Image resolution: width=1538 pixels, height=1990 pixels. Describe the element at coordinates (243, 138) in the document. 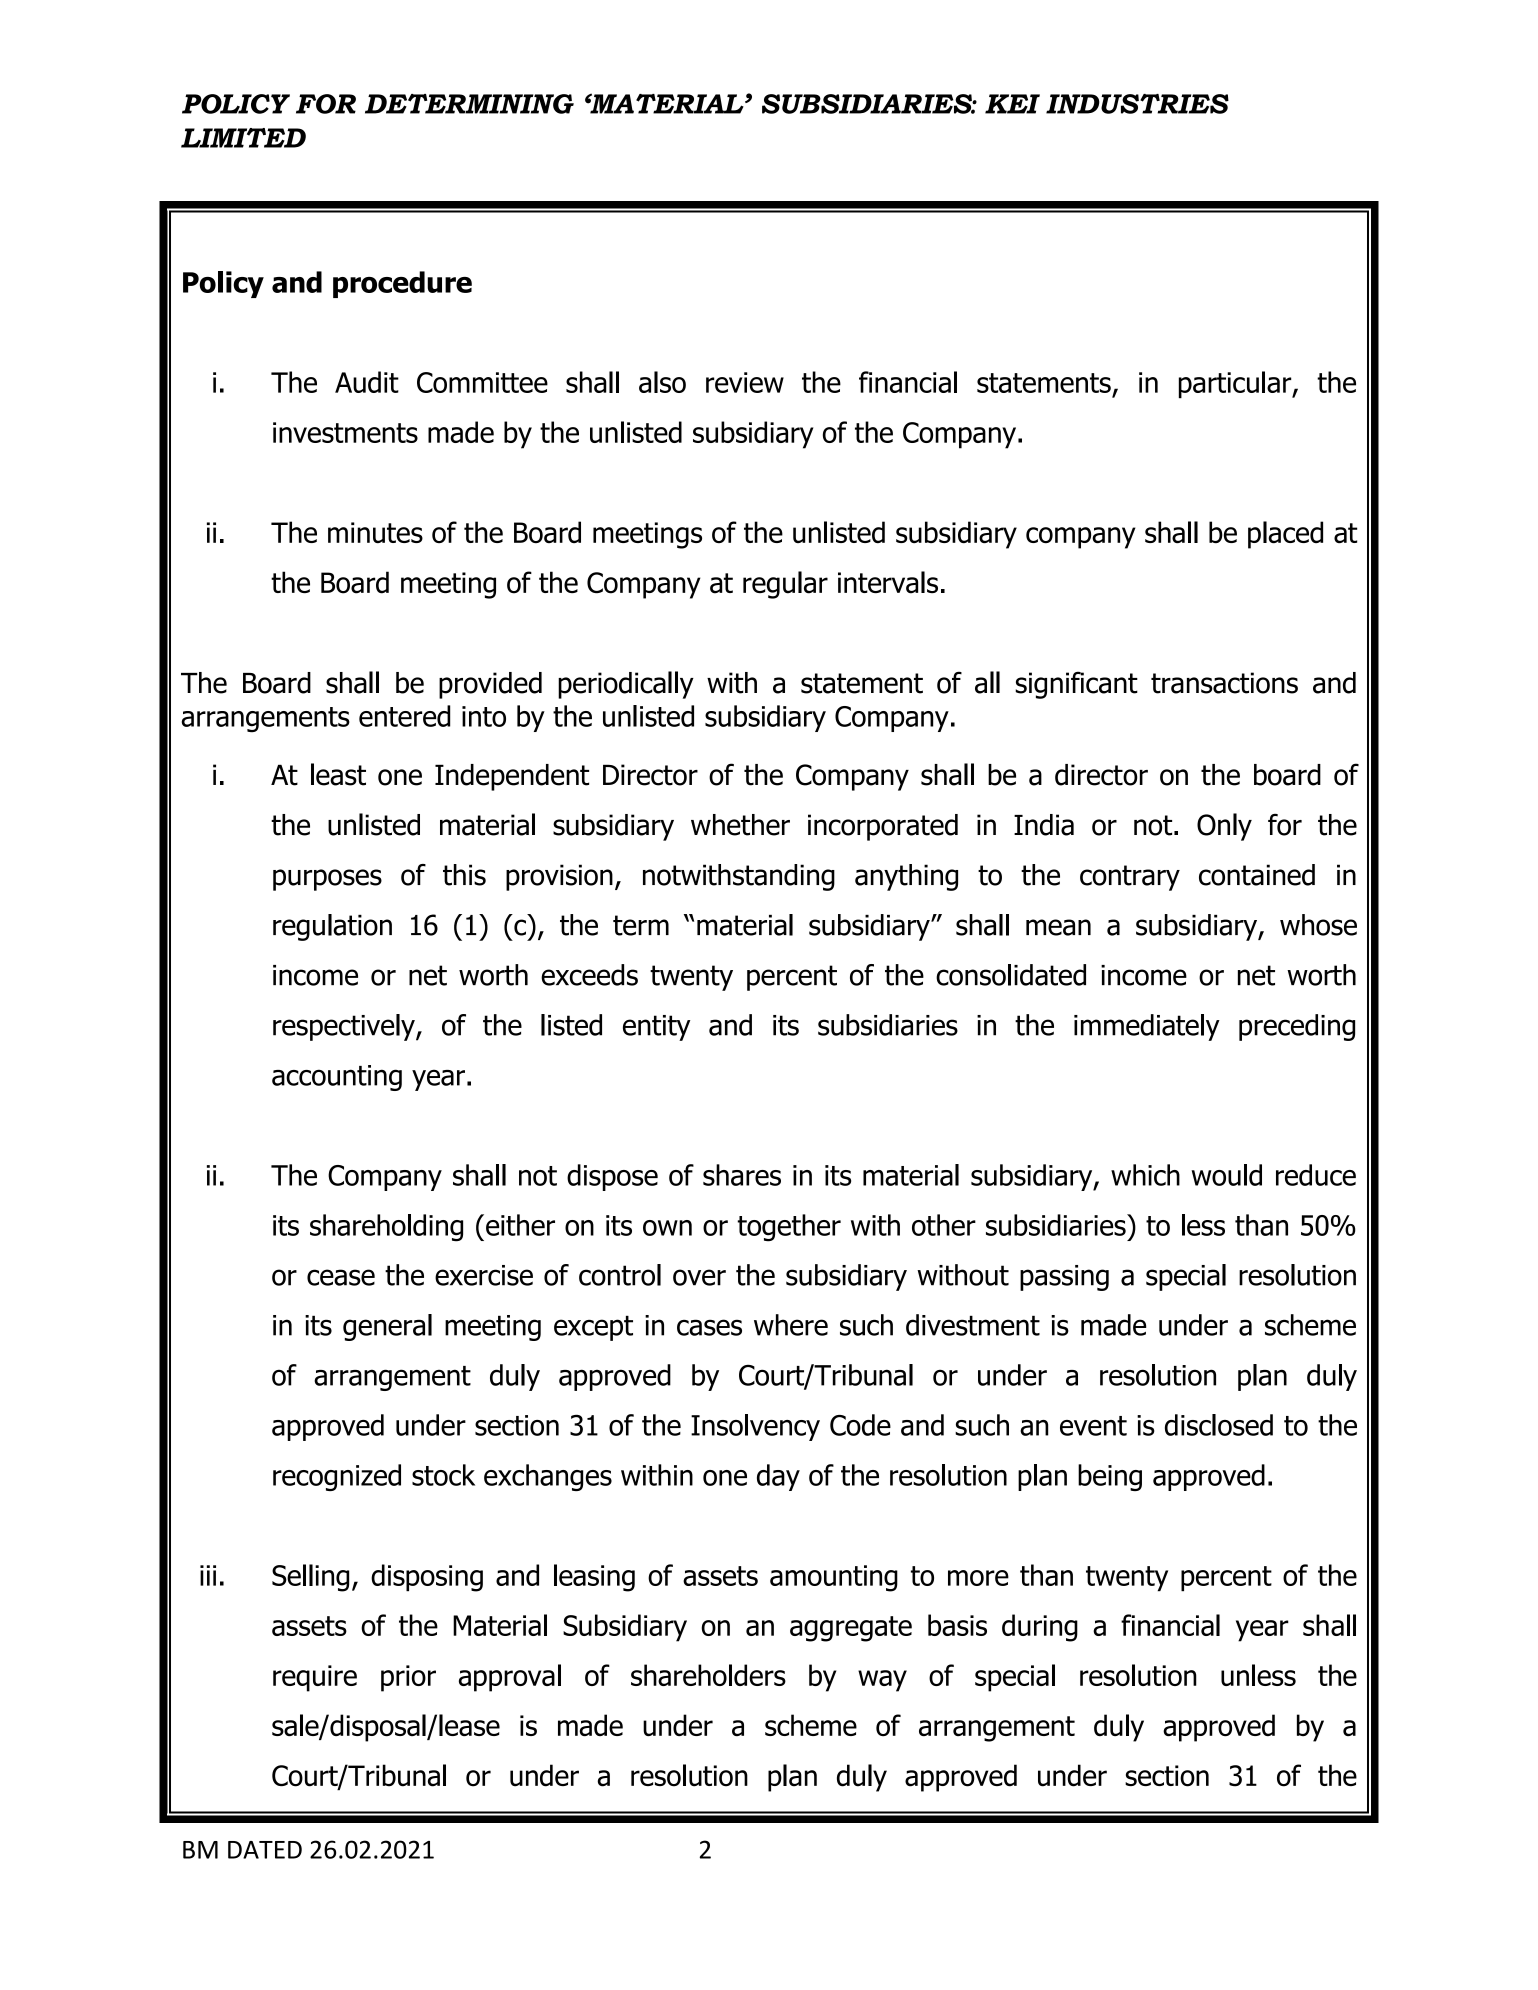

I see `LIMITED` at that location.
